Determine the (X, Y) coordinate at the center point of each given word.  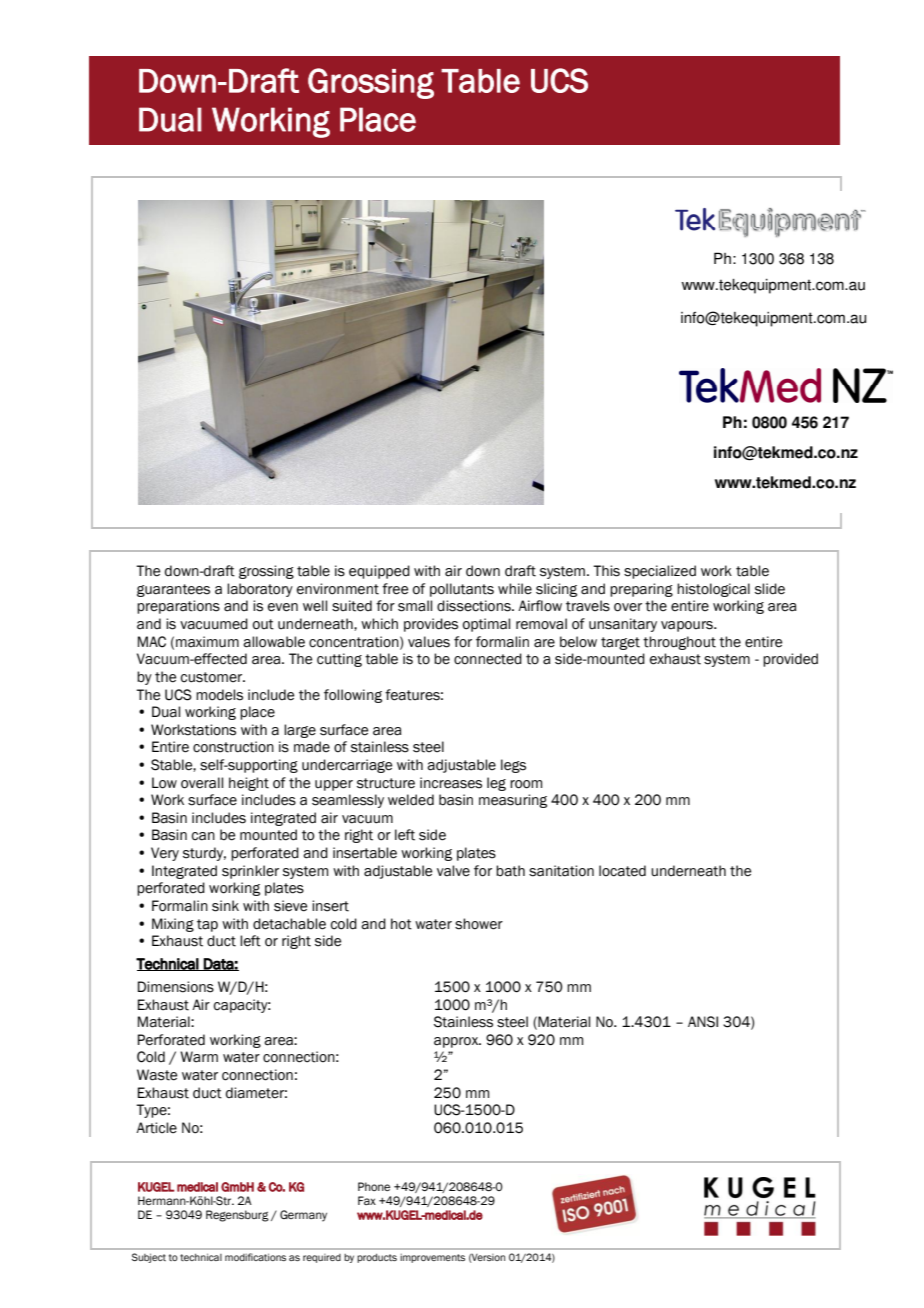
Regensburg (237, 1216)
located (622, 871)
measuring (513, 801)
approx (457, 1042)
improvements (432, 1258)
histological (713, 590)
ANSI (703, 1022)
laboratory (260, 590)
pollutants (462, 590)
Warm (199, 1057)
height (249, 784)
